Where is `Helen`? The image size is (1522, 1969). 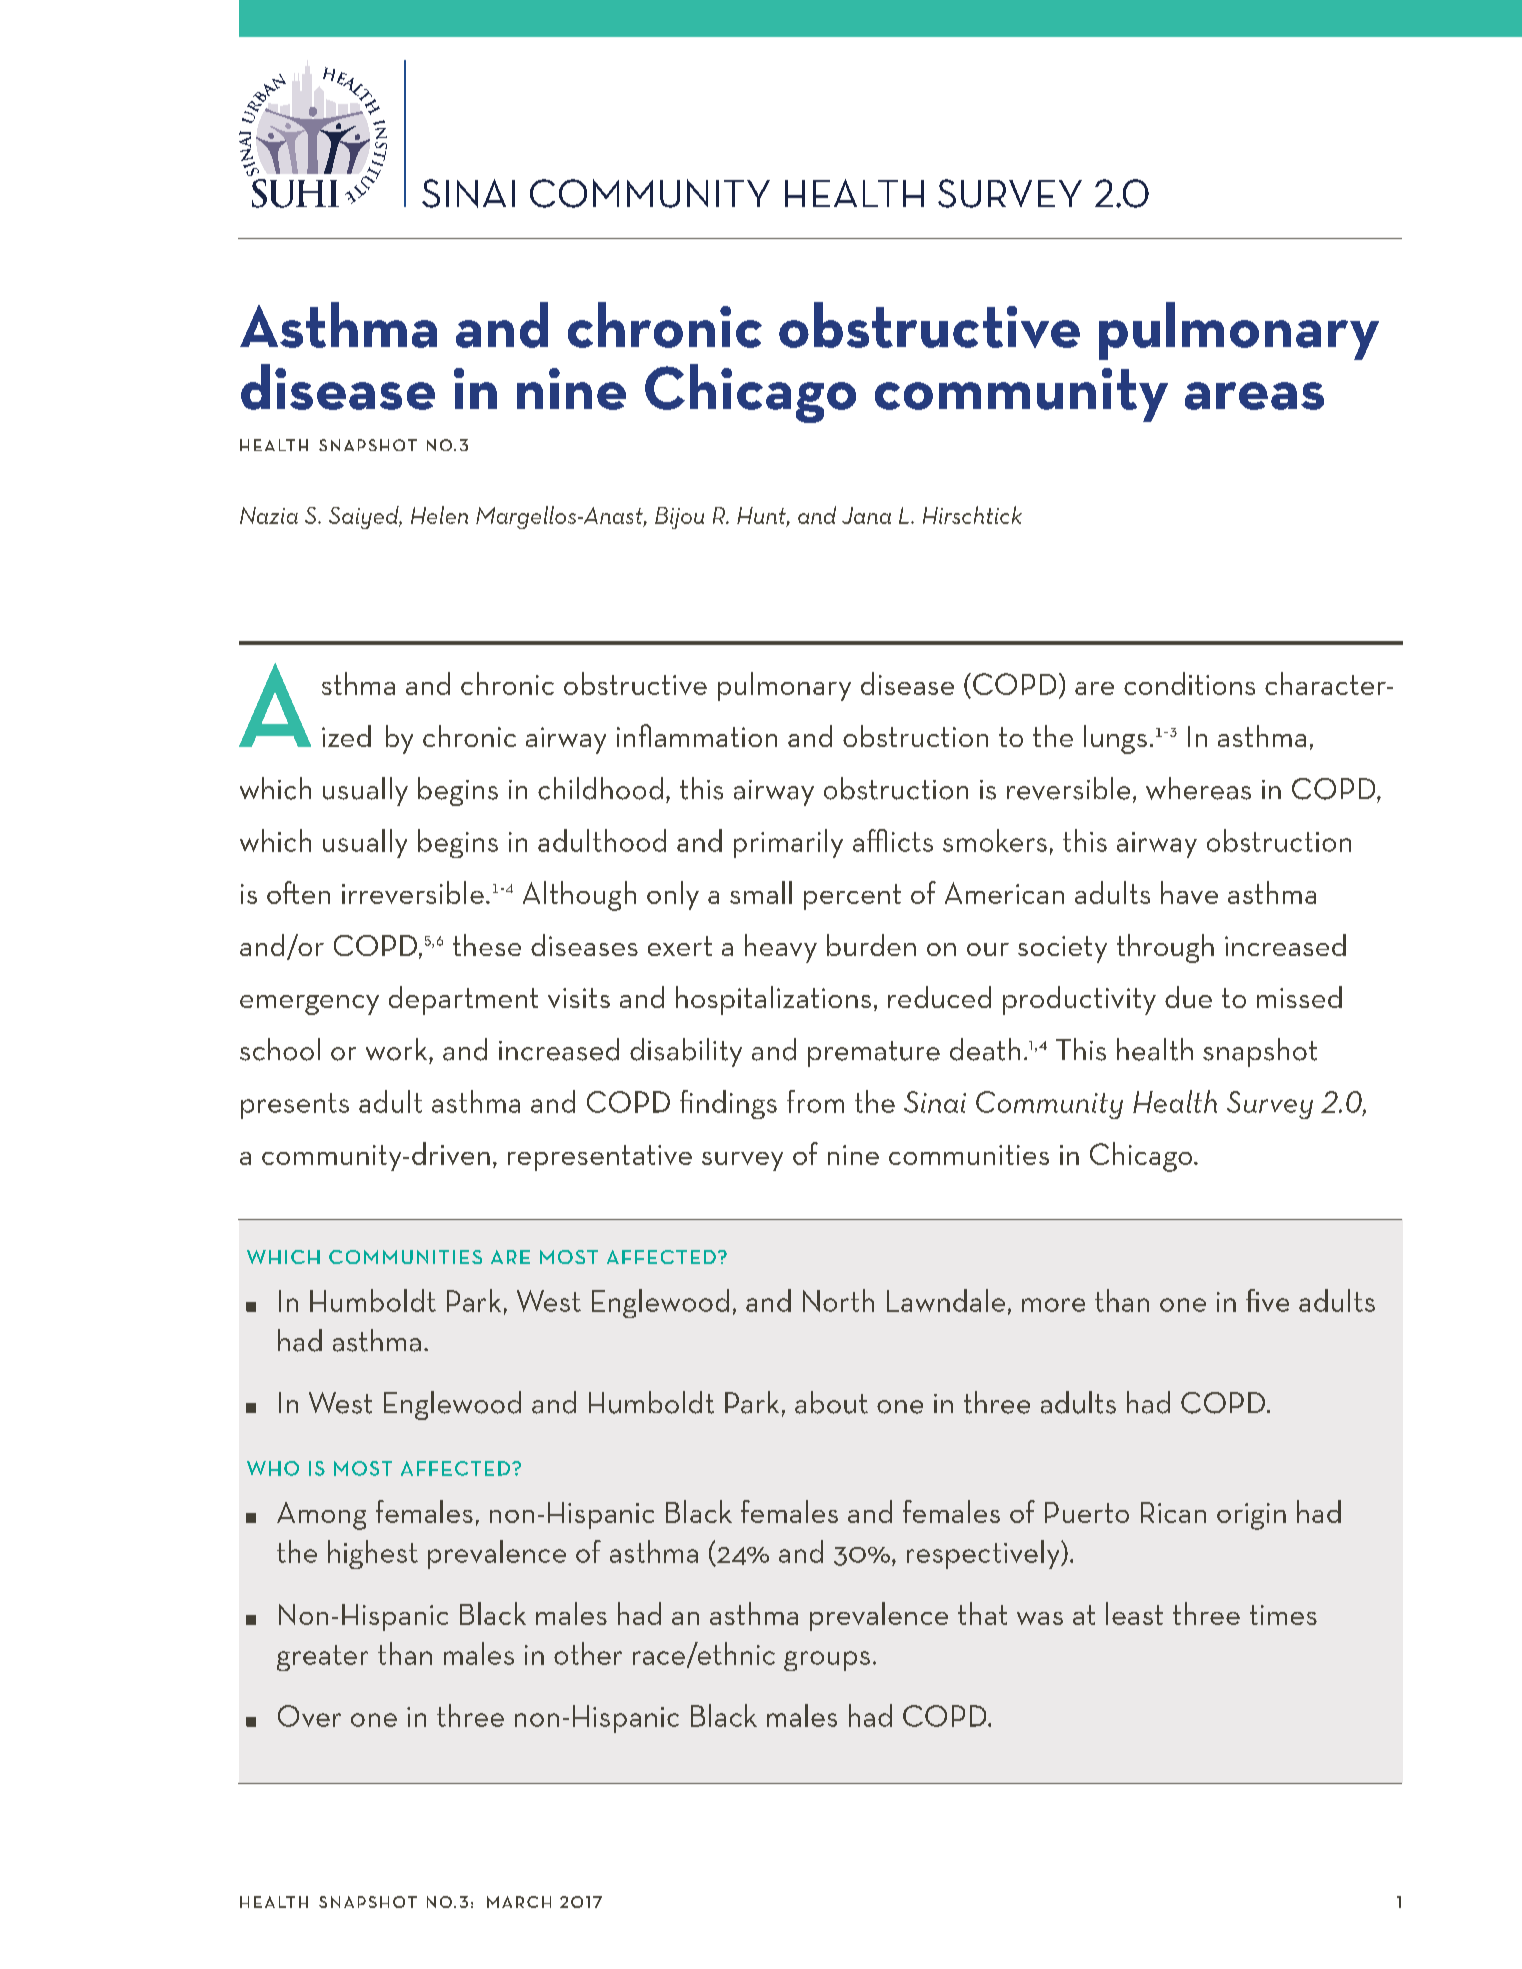
Helen is located at coordinates (439, 515).
